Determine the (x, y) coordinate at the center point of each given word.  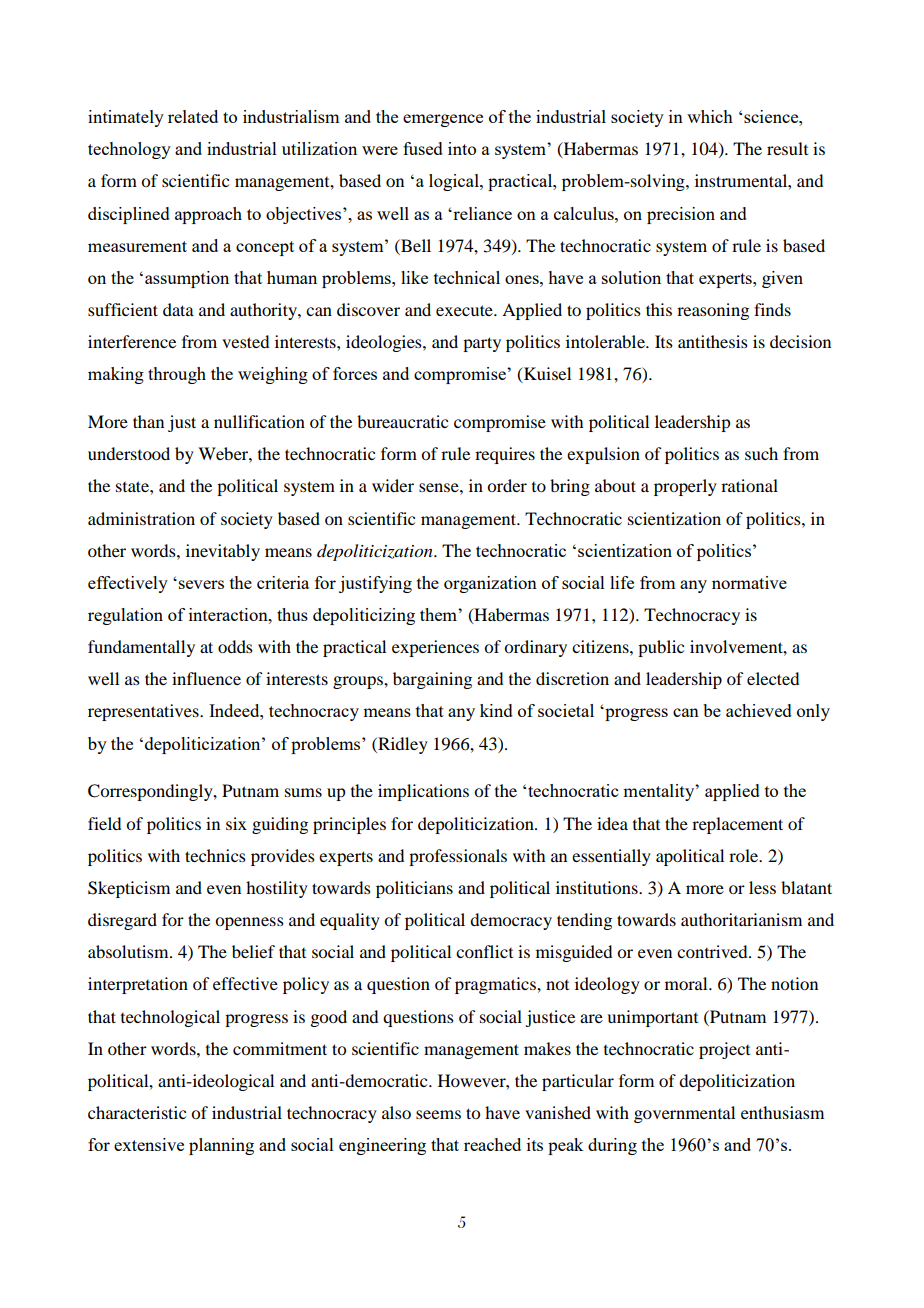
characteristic (137, 1112)
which (710, 116)
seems (438, 1114)
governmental (684, 1114)
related (193, 116)
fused (423, 148)
